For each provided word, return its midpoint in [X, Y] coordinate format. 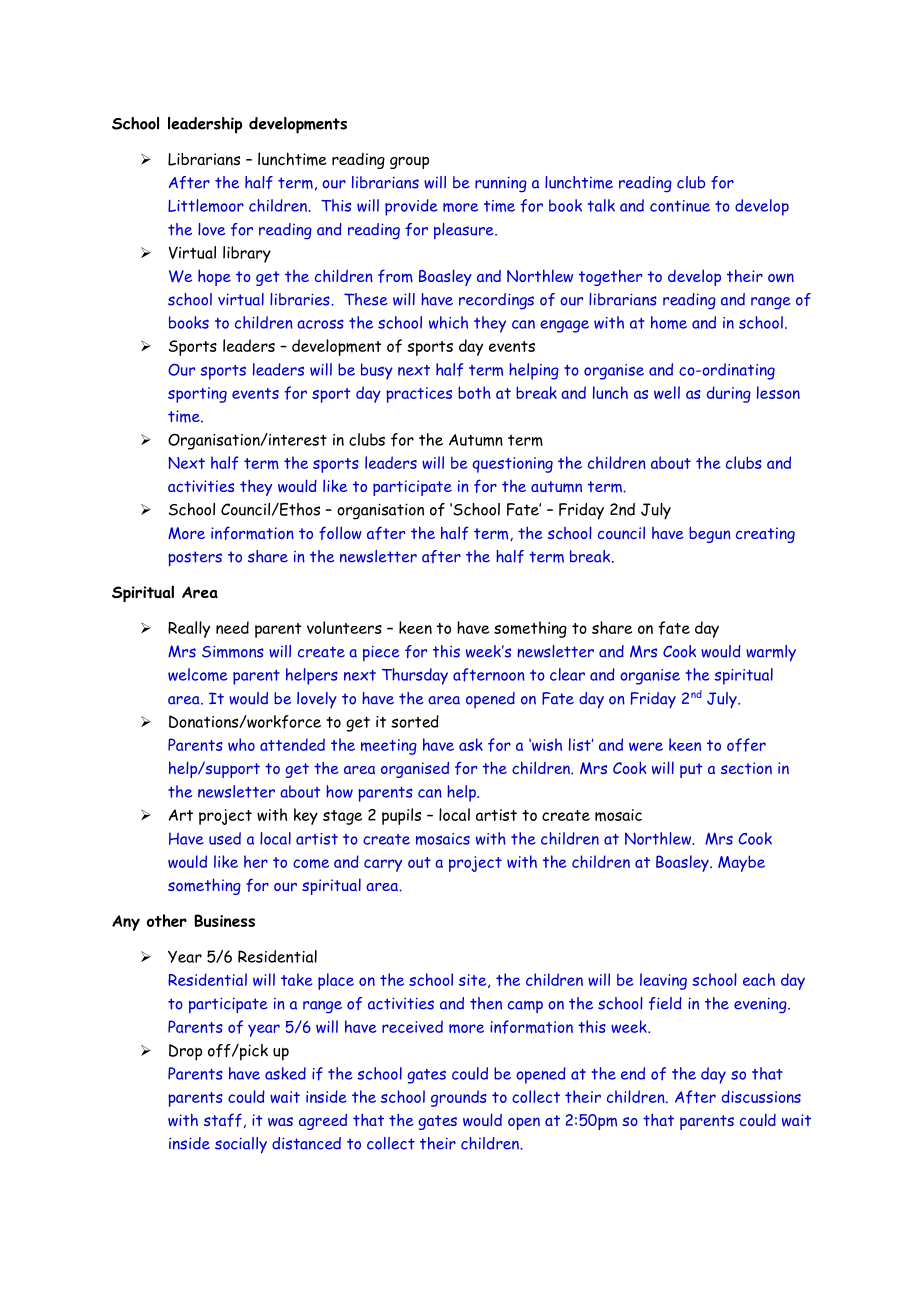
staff [223, 1120]
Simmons [233, 651]
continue [680, 206]
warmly [771, 653]
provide [411, 207]
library [247, 254]
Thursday [415, 676]
